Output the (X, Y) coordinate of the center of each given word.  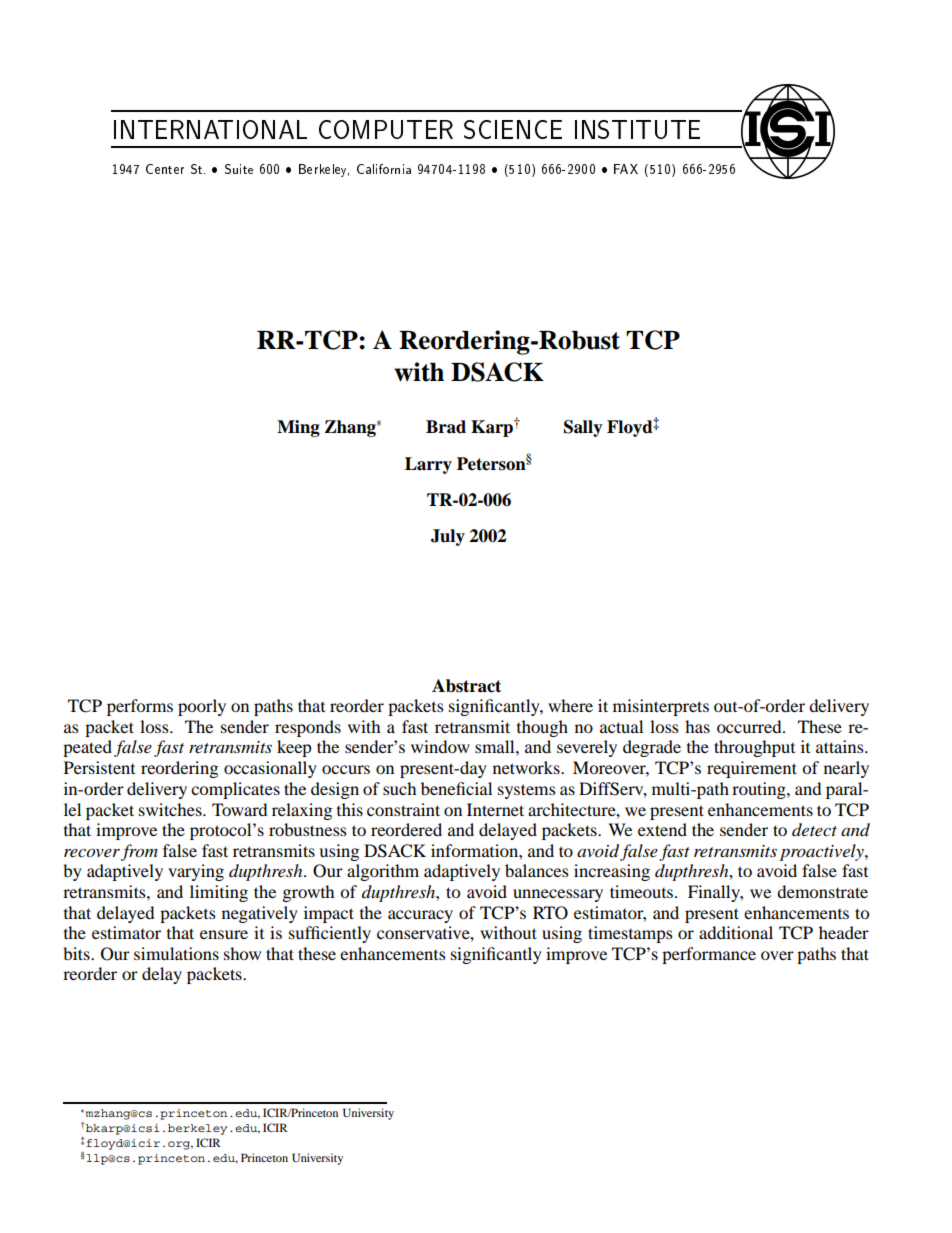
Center (165, 169)
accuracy (420, 916)
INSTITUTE (637, 129)
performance (709, 955)
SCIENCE (513, 129)
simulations (176, 953)
